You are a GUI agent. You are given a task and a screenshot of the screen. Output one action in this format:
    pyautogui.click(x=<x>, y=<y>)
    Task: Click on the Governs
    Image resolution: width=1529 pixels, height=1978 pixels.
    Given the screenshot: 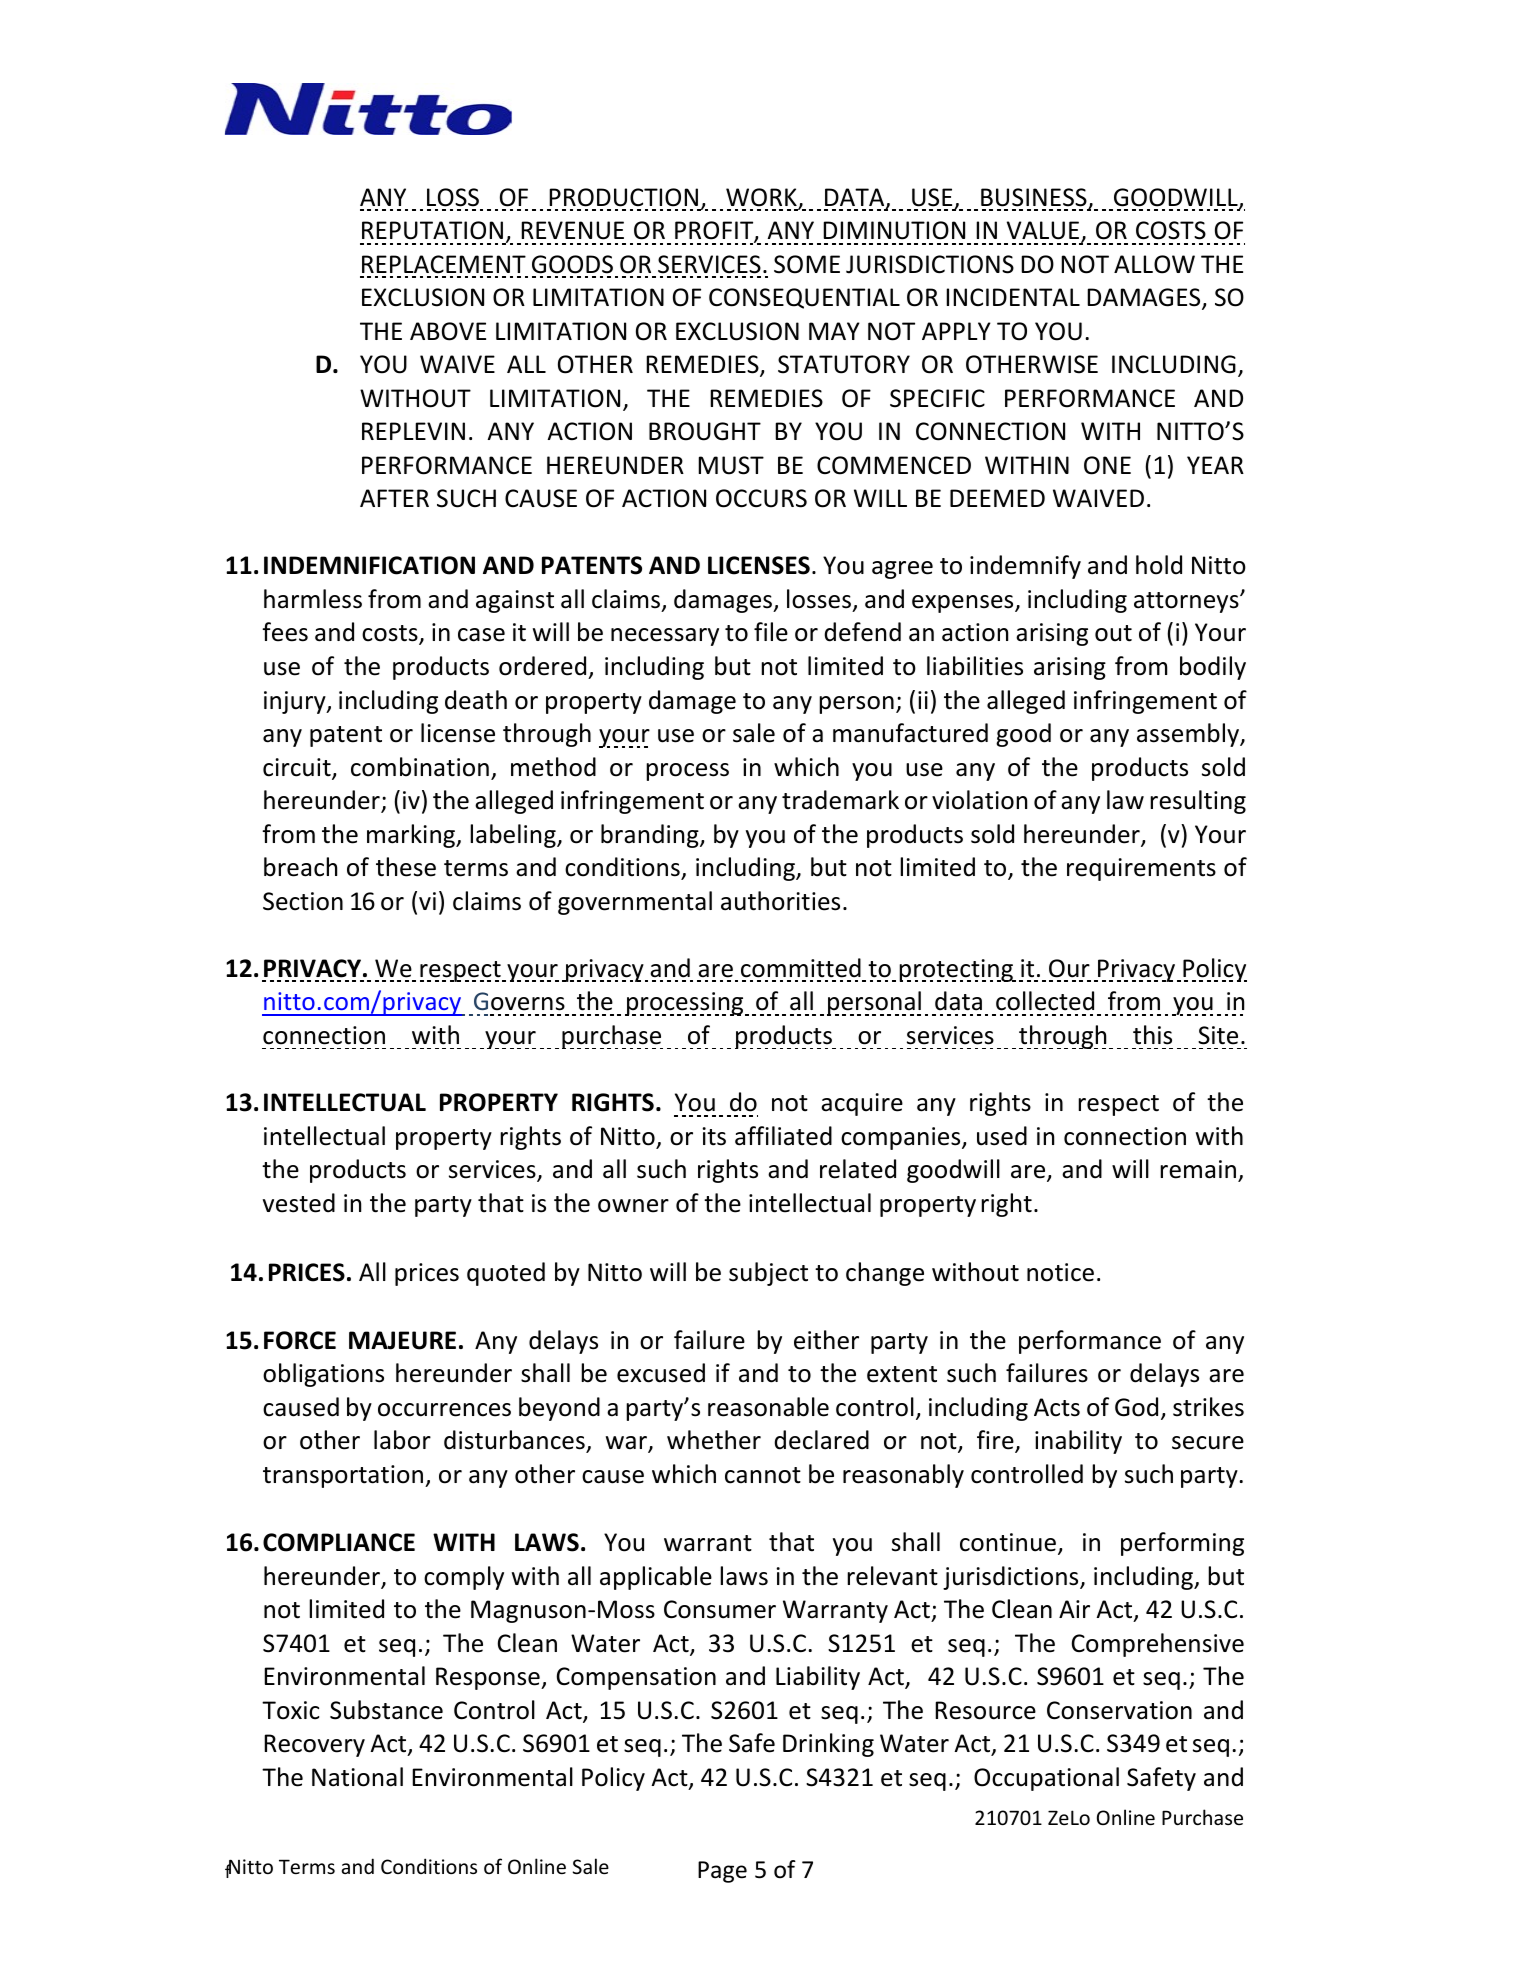 What is the action you would take?
    pyautogui.click(x=519, y=1001)
